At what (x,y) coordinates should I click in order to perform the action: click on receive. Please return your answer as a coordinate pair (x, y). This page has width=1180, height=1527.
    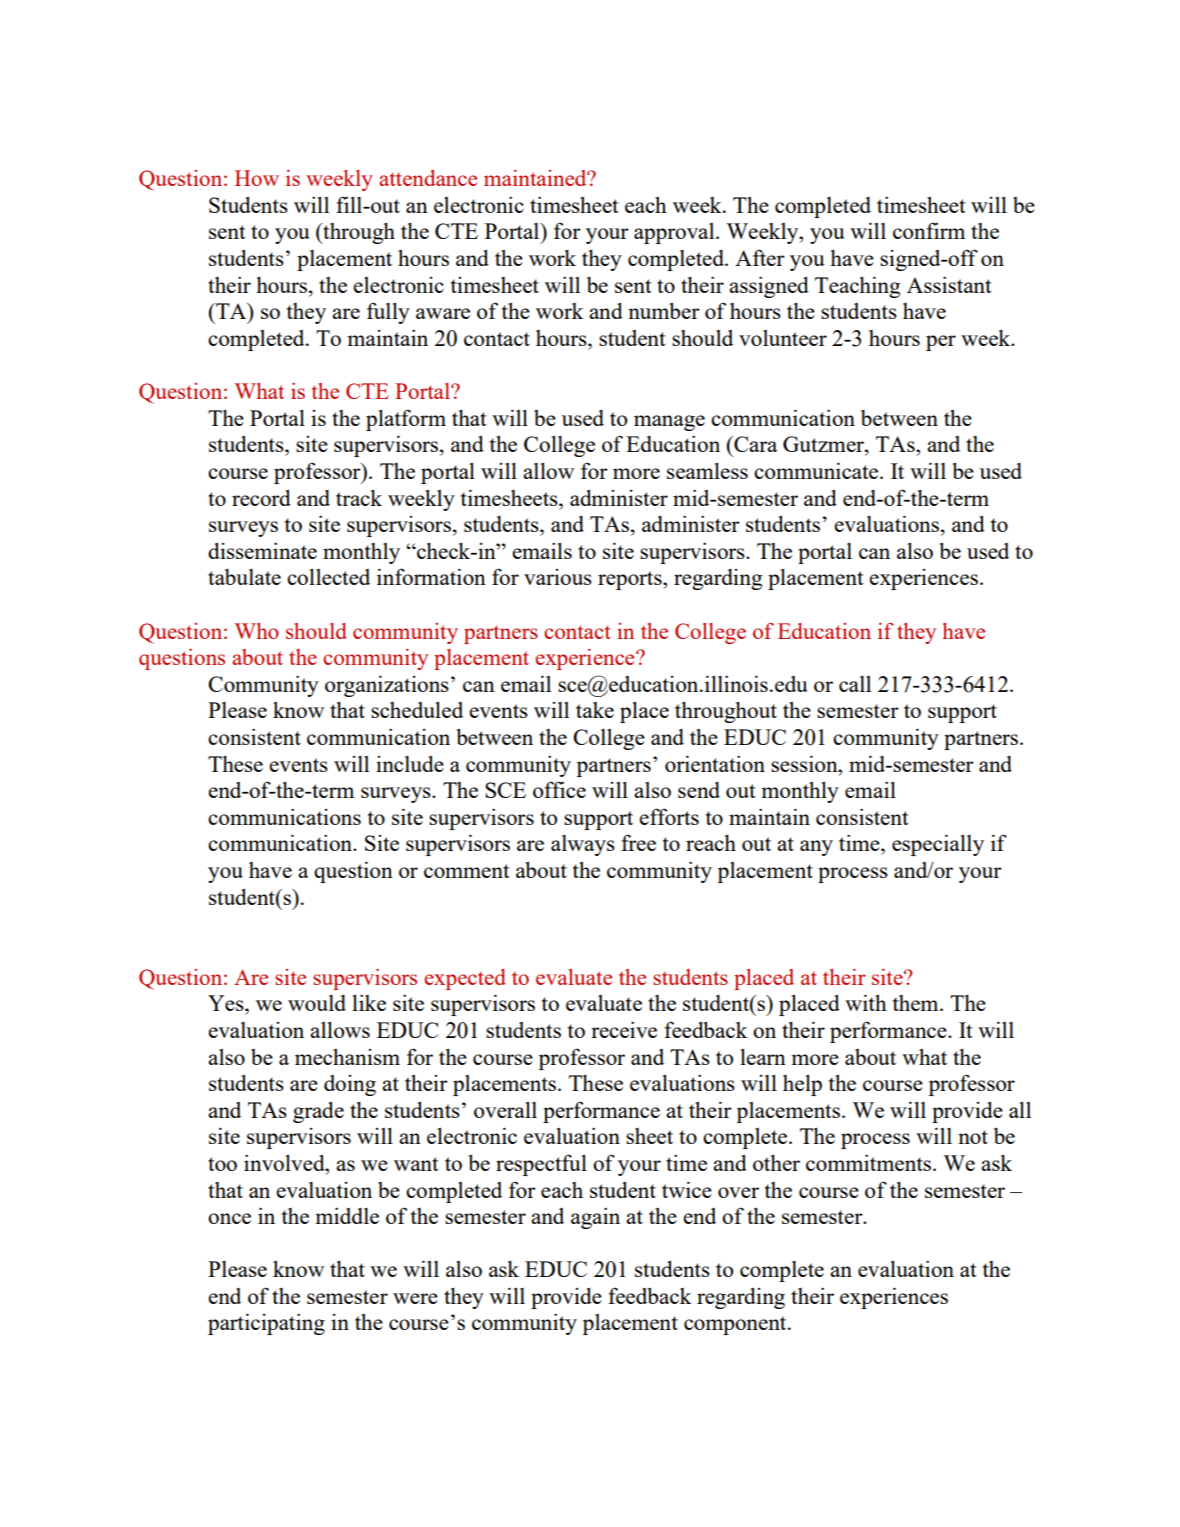
    Looking at the image, I should click on (624, 1029).
